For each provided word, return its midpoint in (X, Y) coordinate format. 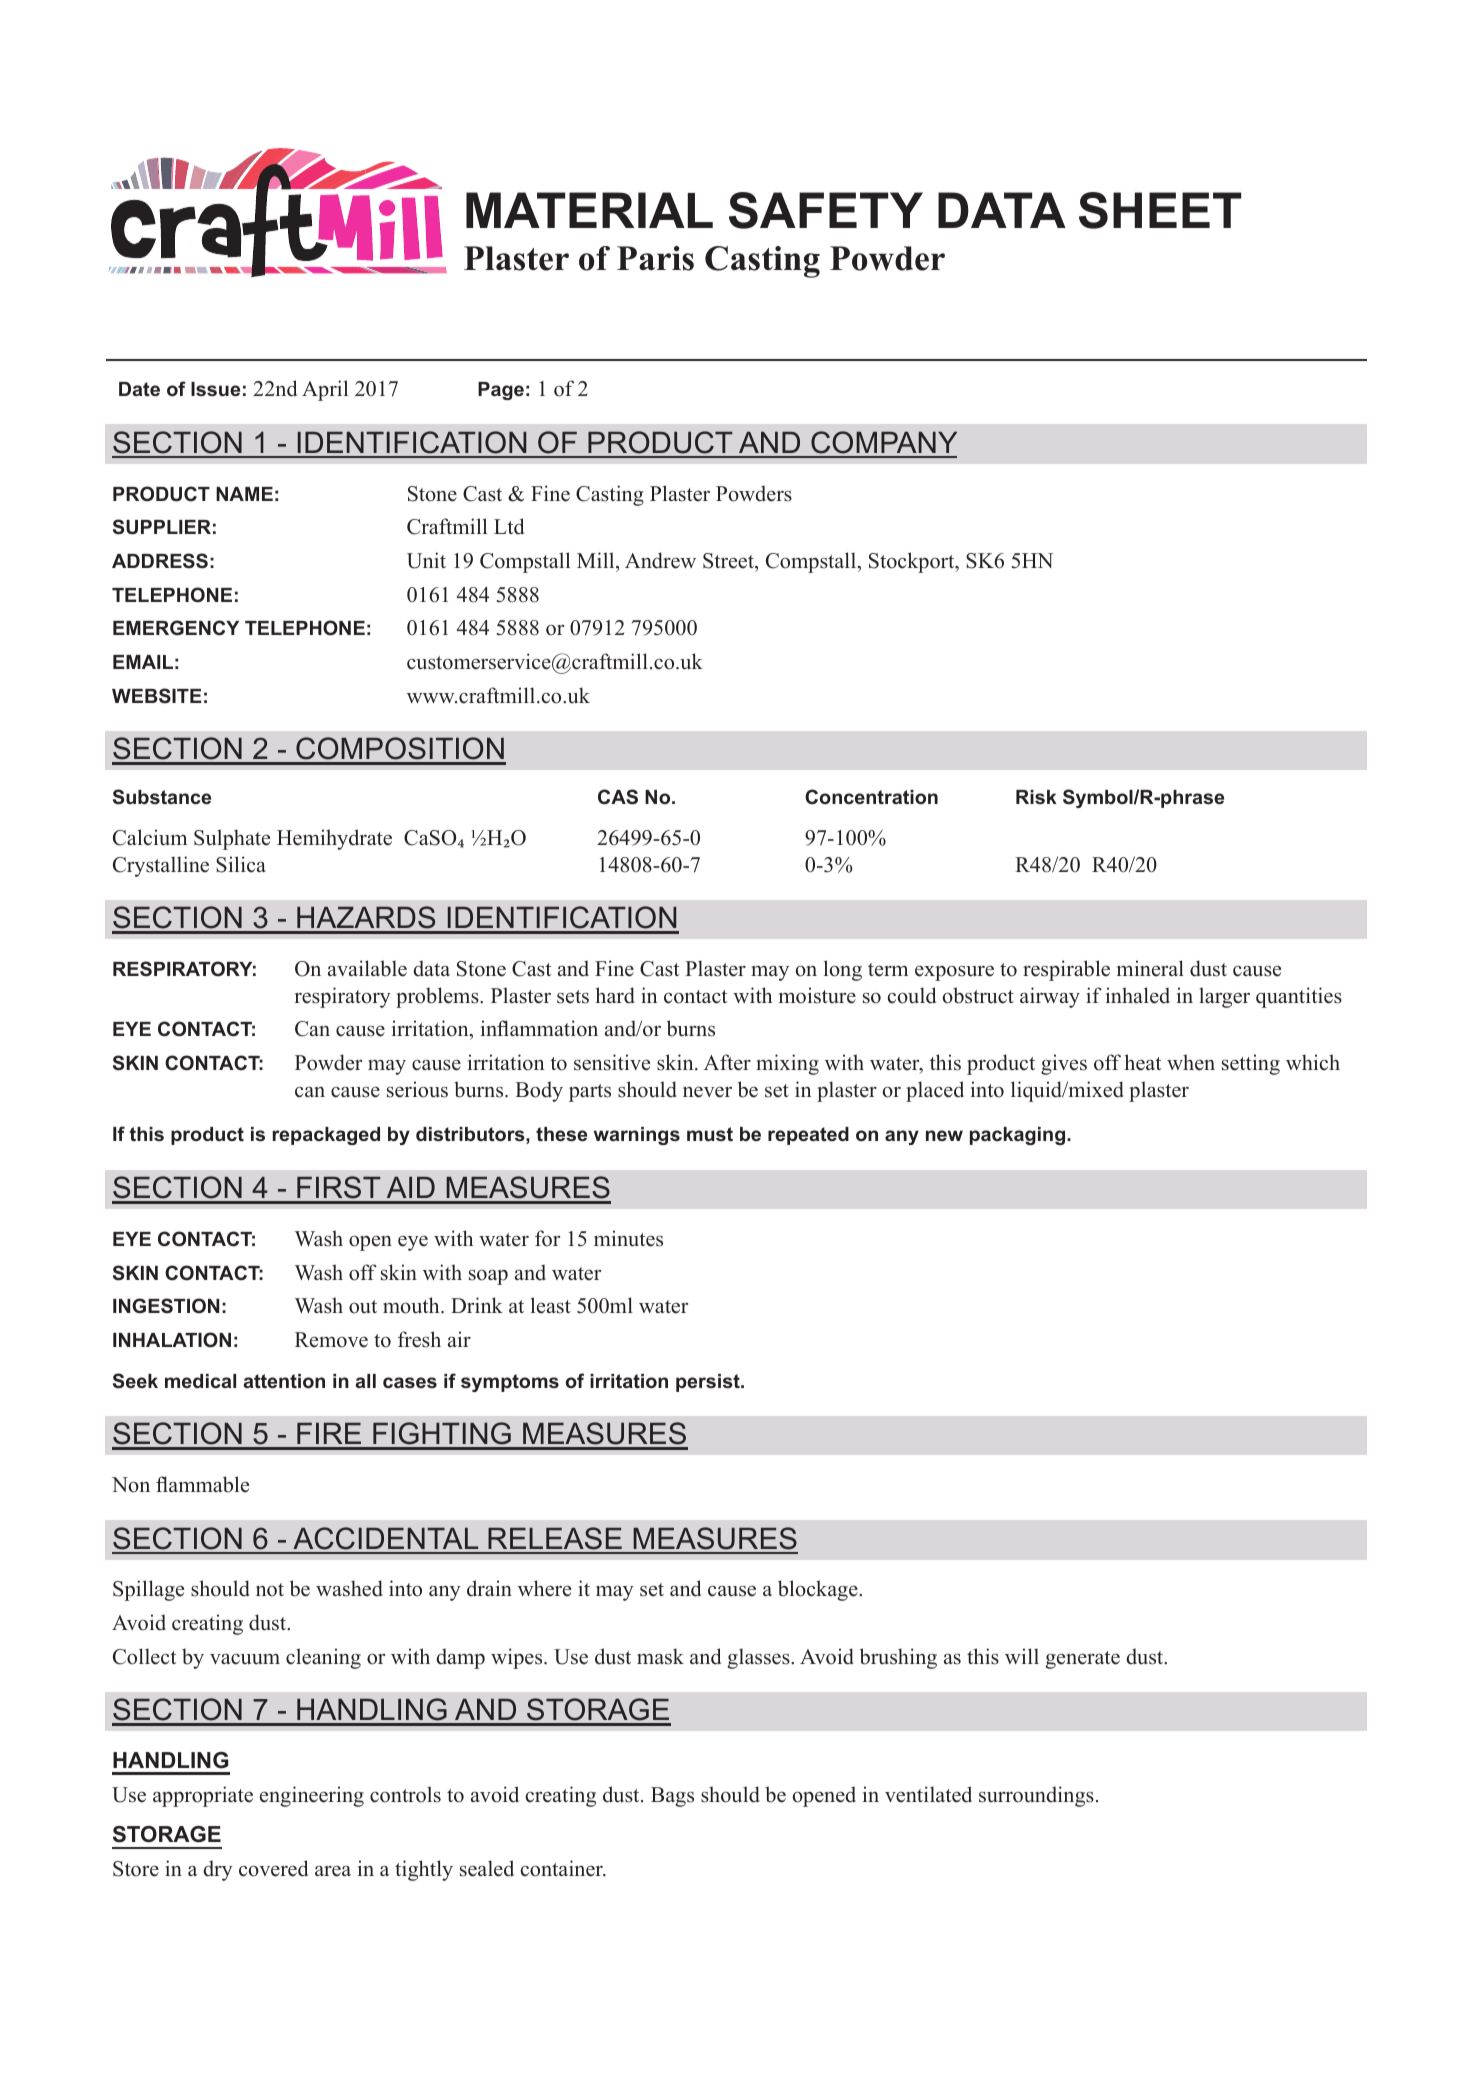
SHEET (1160, 210)
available (367, 968)
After (727, 1062)
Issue (215, 389)
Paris (655, 258)
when (1191, 1062)
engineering (312, 1796)
